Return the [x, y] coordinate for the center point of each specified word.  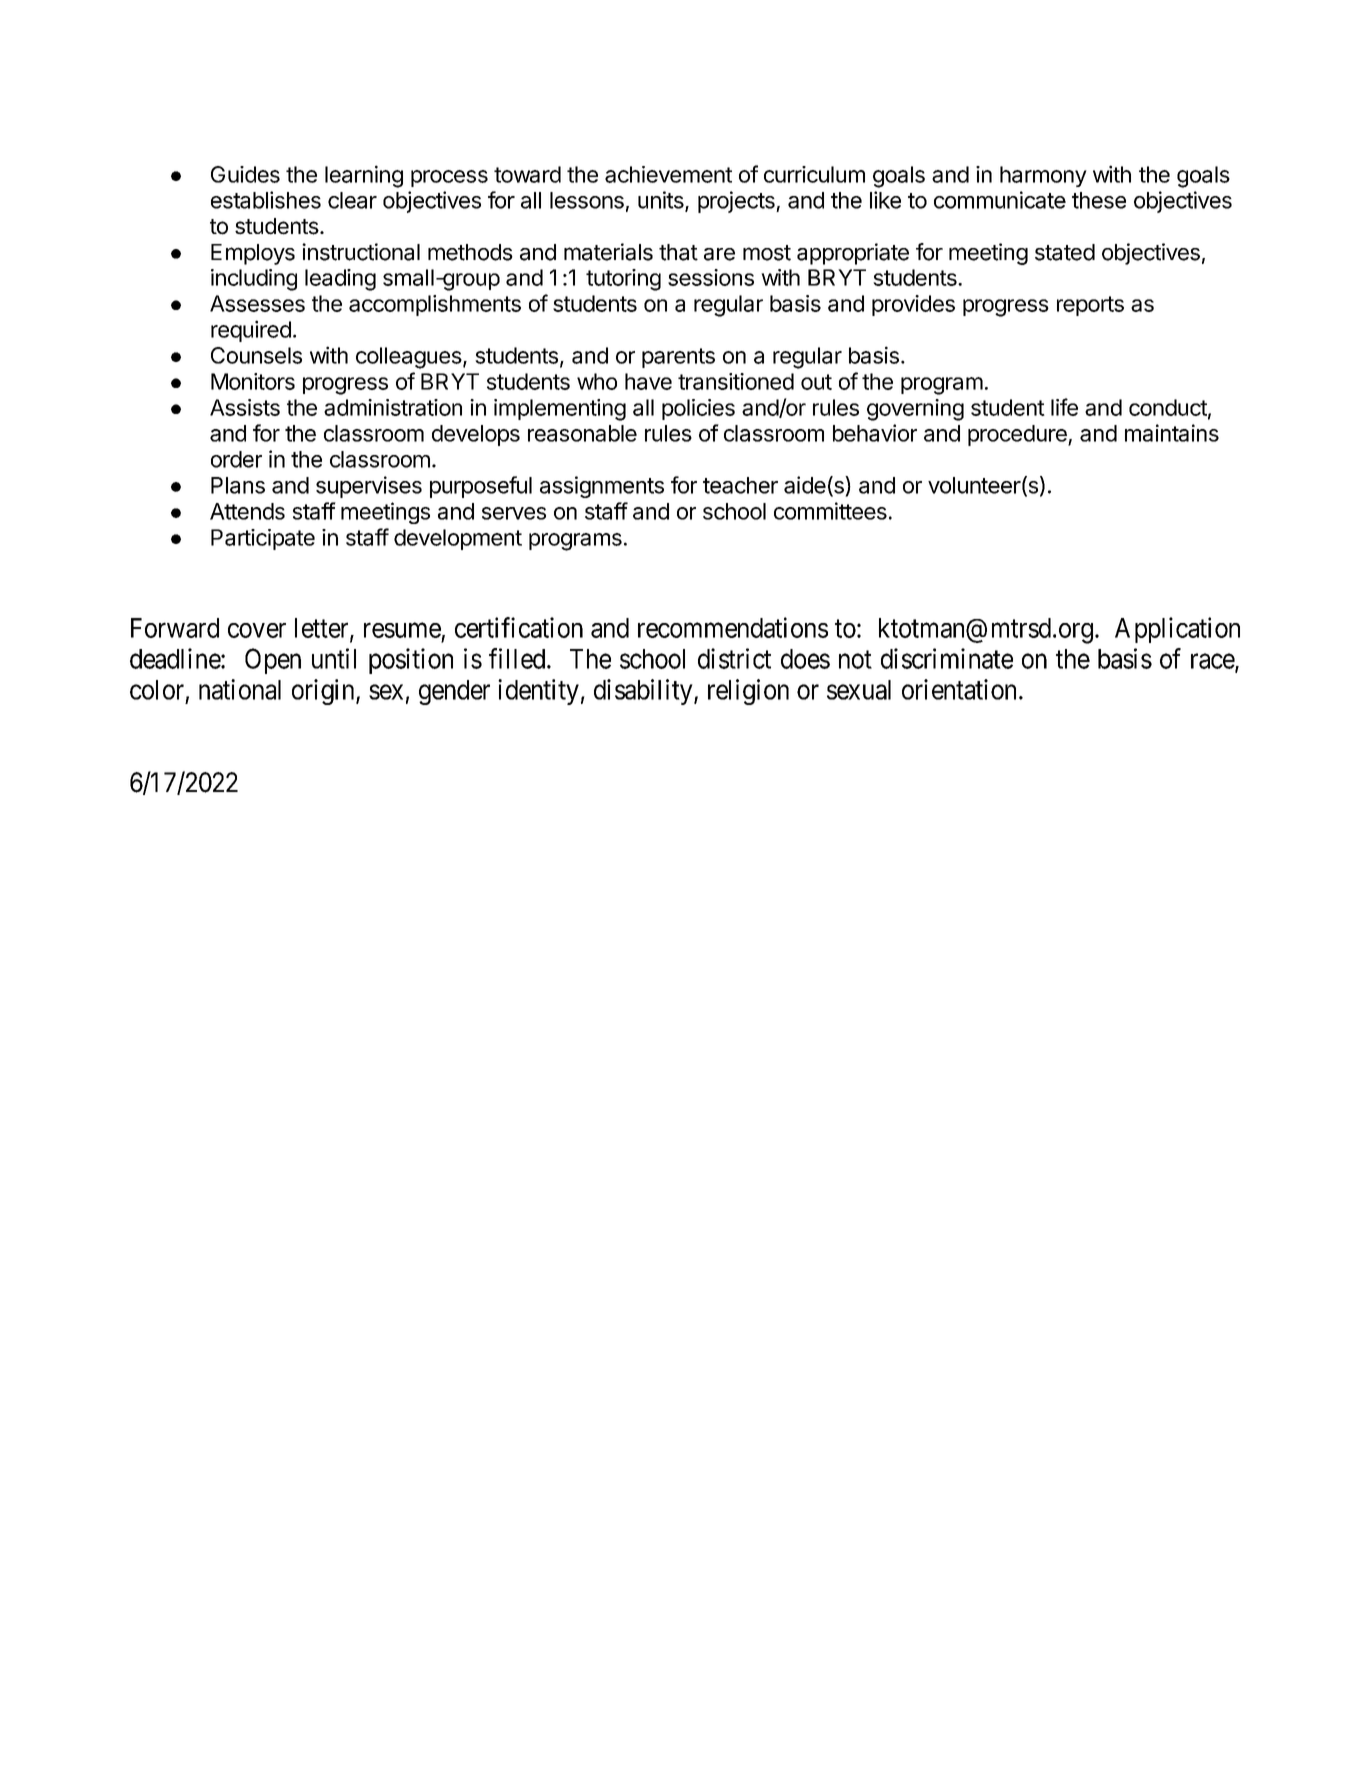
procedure [1018, 435]
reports [1090, 306]
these [1099, 200]
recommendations [733, 627]
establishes [266, 200]
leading [340, 280]
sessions [711, 277]
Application [1177, 630]
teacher [740, 485]
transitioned [736, 381]
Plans [238, 485]
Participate [263, 539]
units [662, 201]
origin [324, 692]
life [1064, 407]
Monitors [253, 381]
